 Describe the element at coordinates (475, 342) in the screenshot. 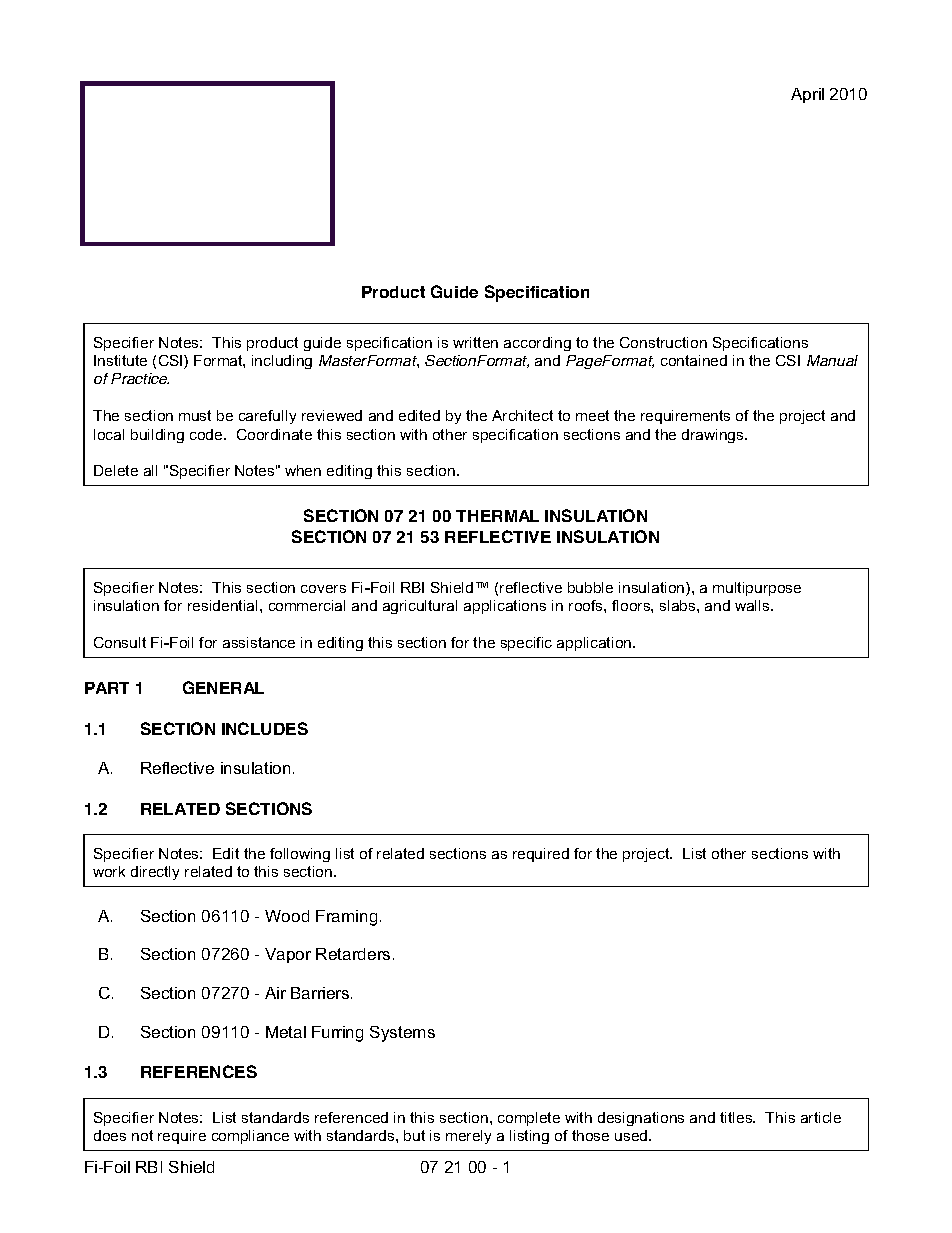

I see `written` at that location.
